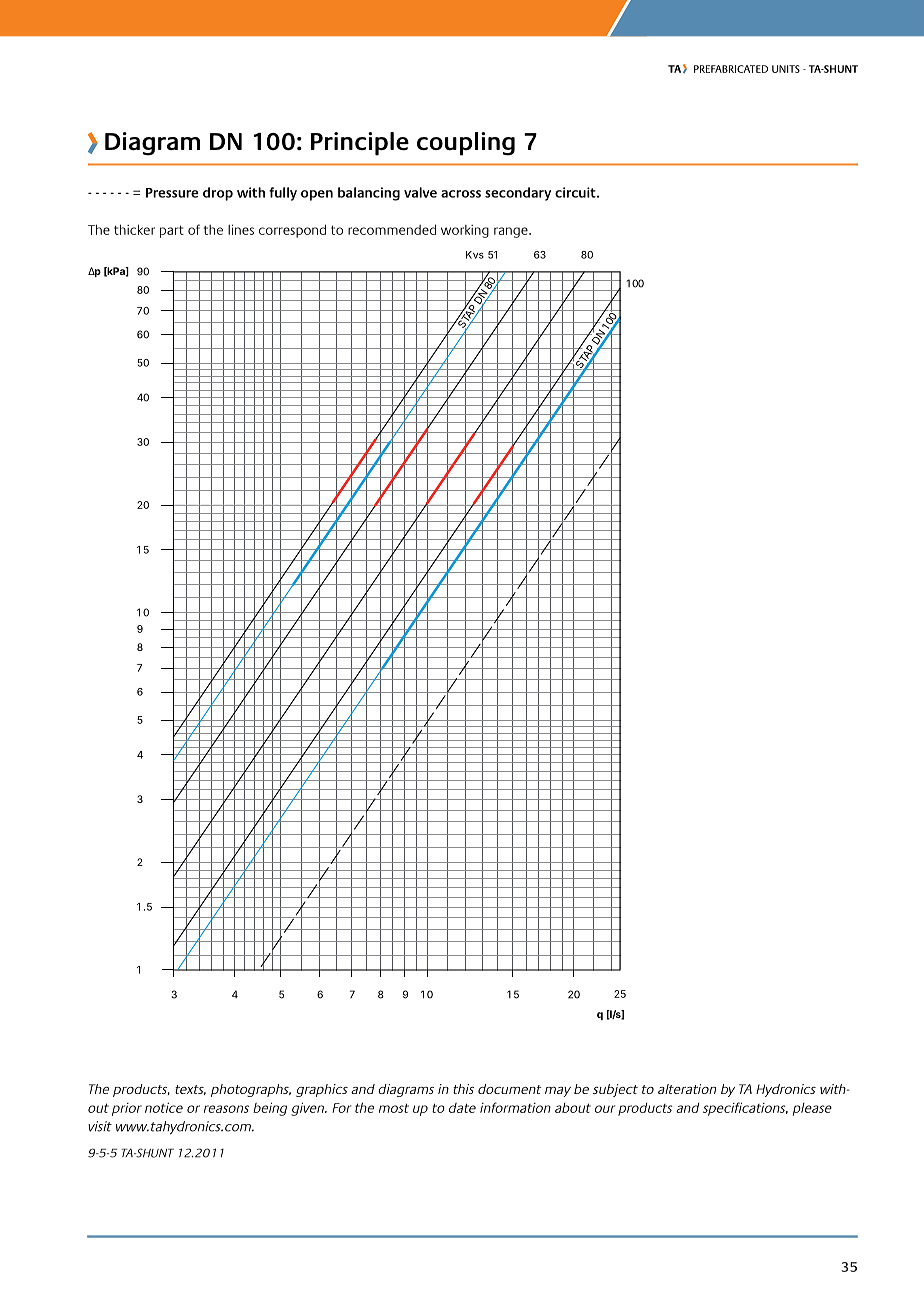 This page has height=1308, width=924. I want to click on date, so click(462, 1108).
